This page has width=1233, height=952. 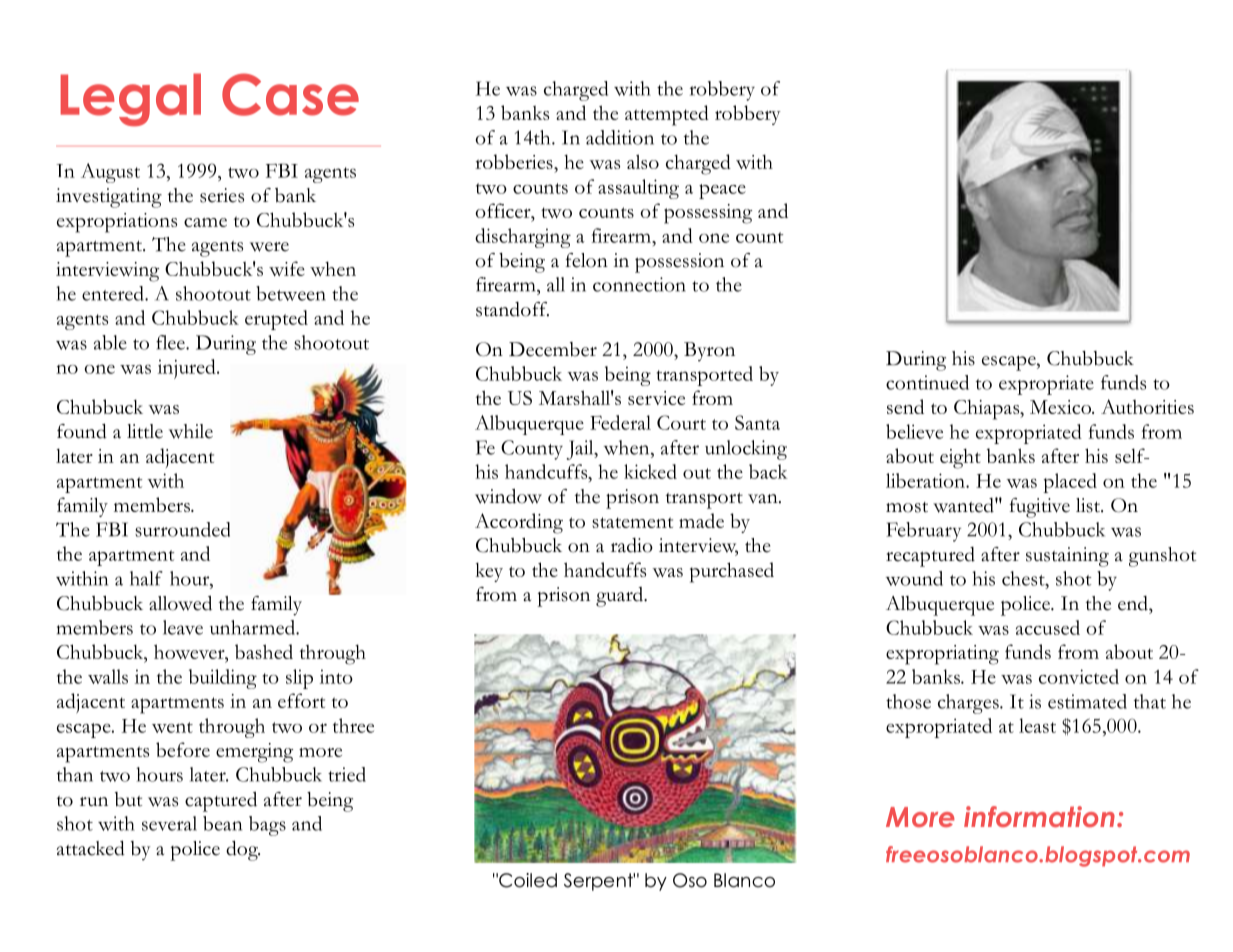 I want to click on bashed, so click(x=264, y=651).
